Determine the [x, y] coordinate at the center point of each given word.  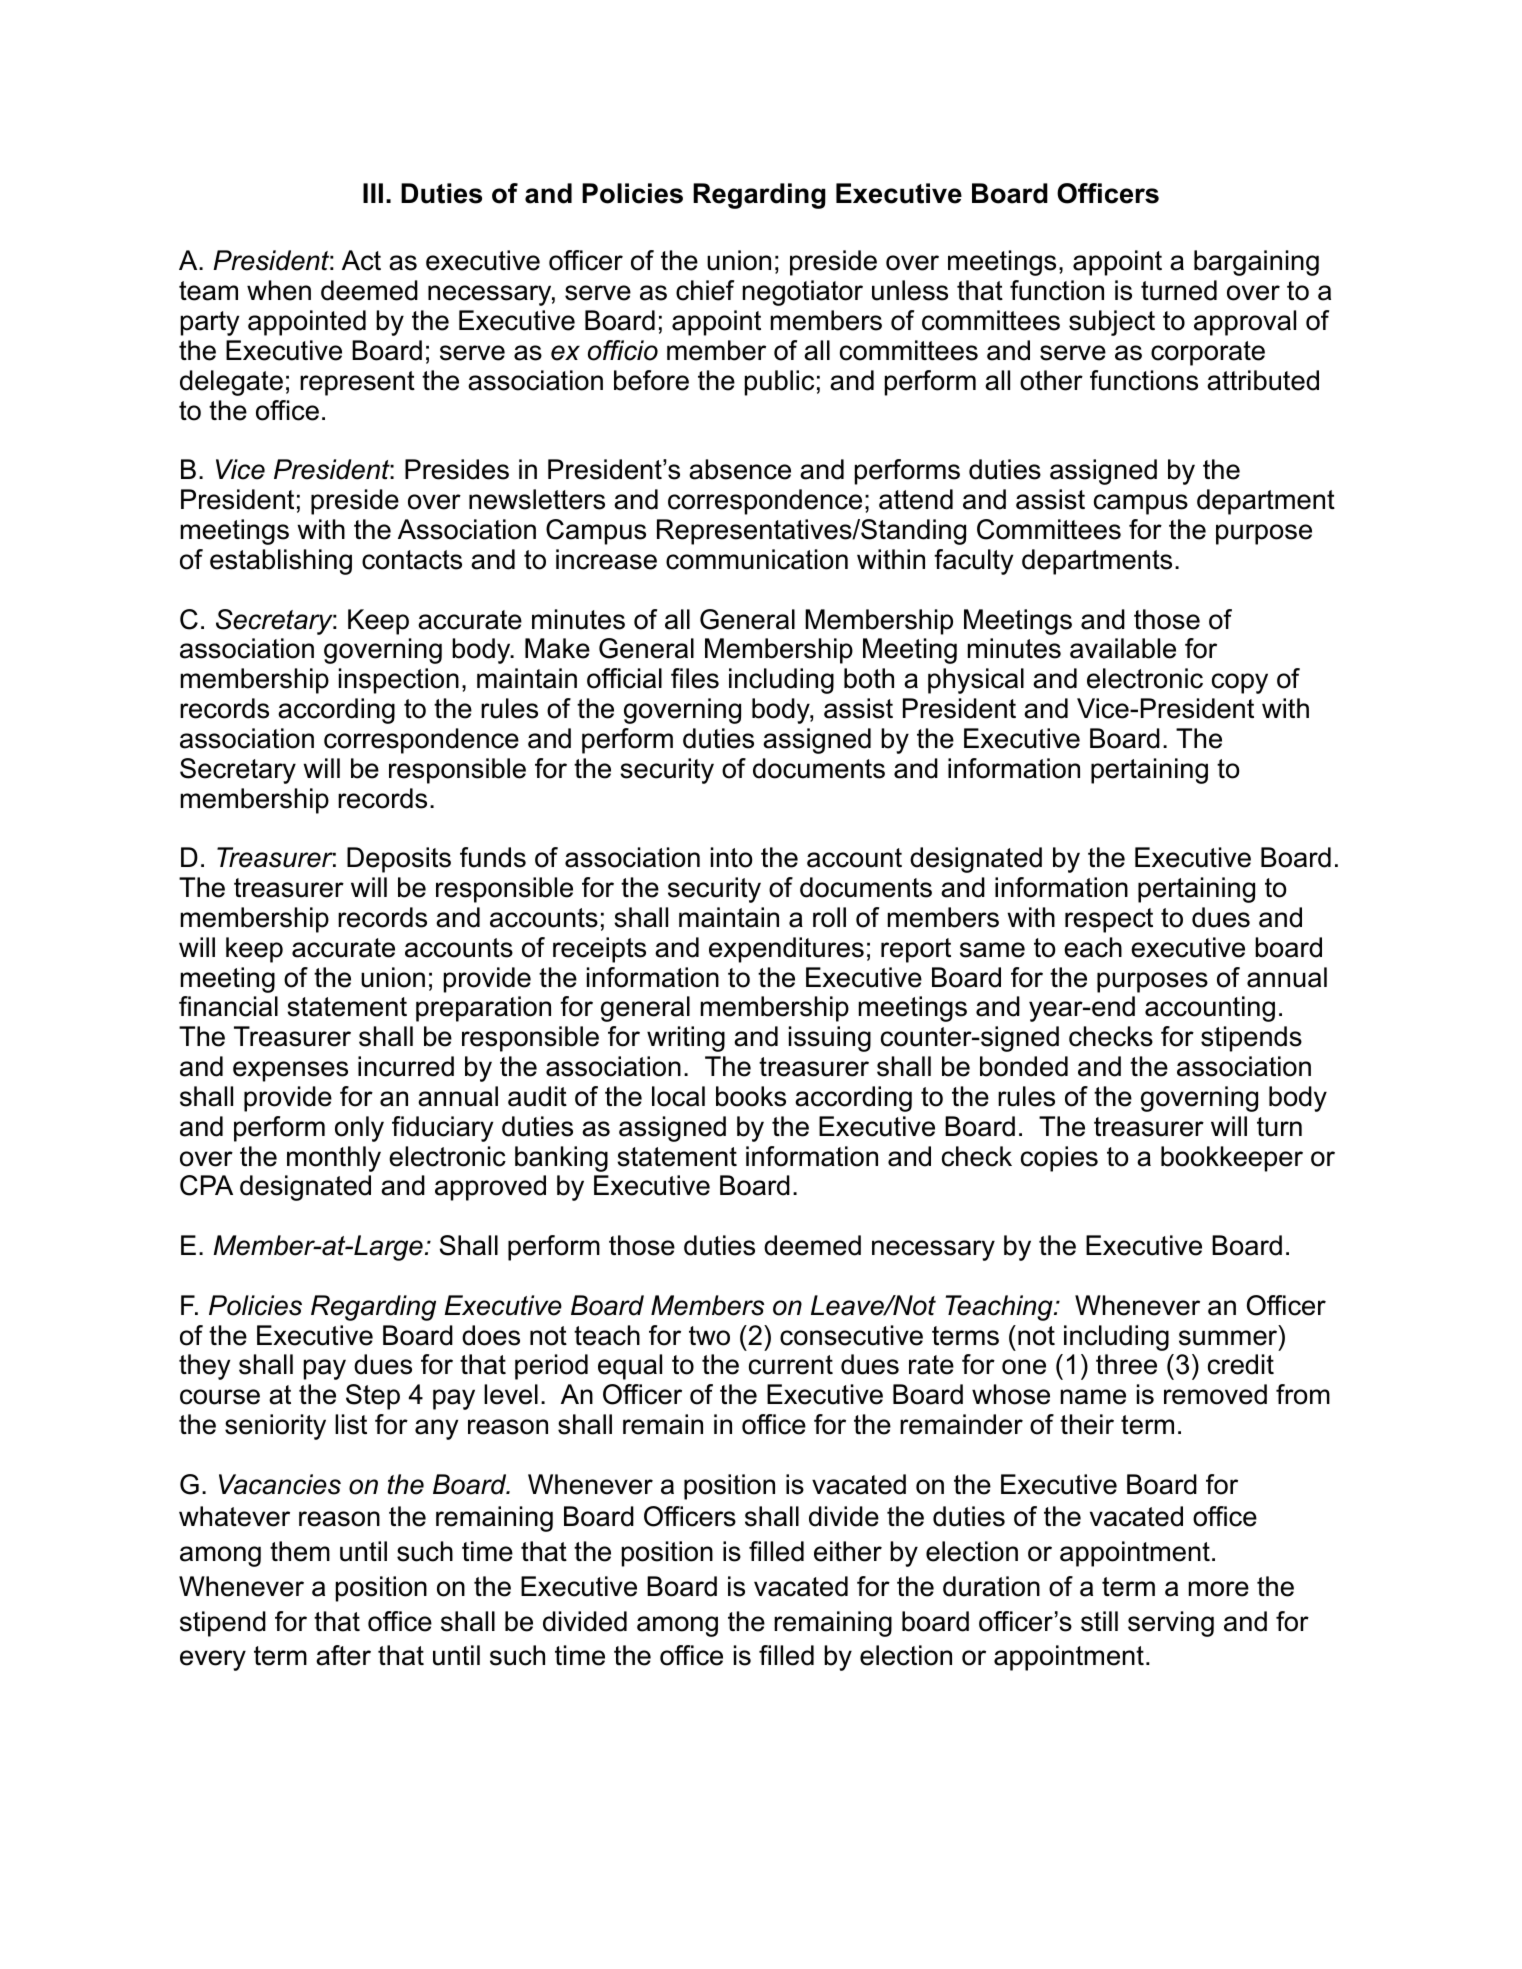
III [373, 193]
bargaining [1256, 263]
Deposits [399, 860]
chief [705, 290]
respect [1109, 920]
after [343, 1655]
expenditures [786, 950]
